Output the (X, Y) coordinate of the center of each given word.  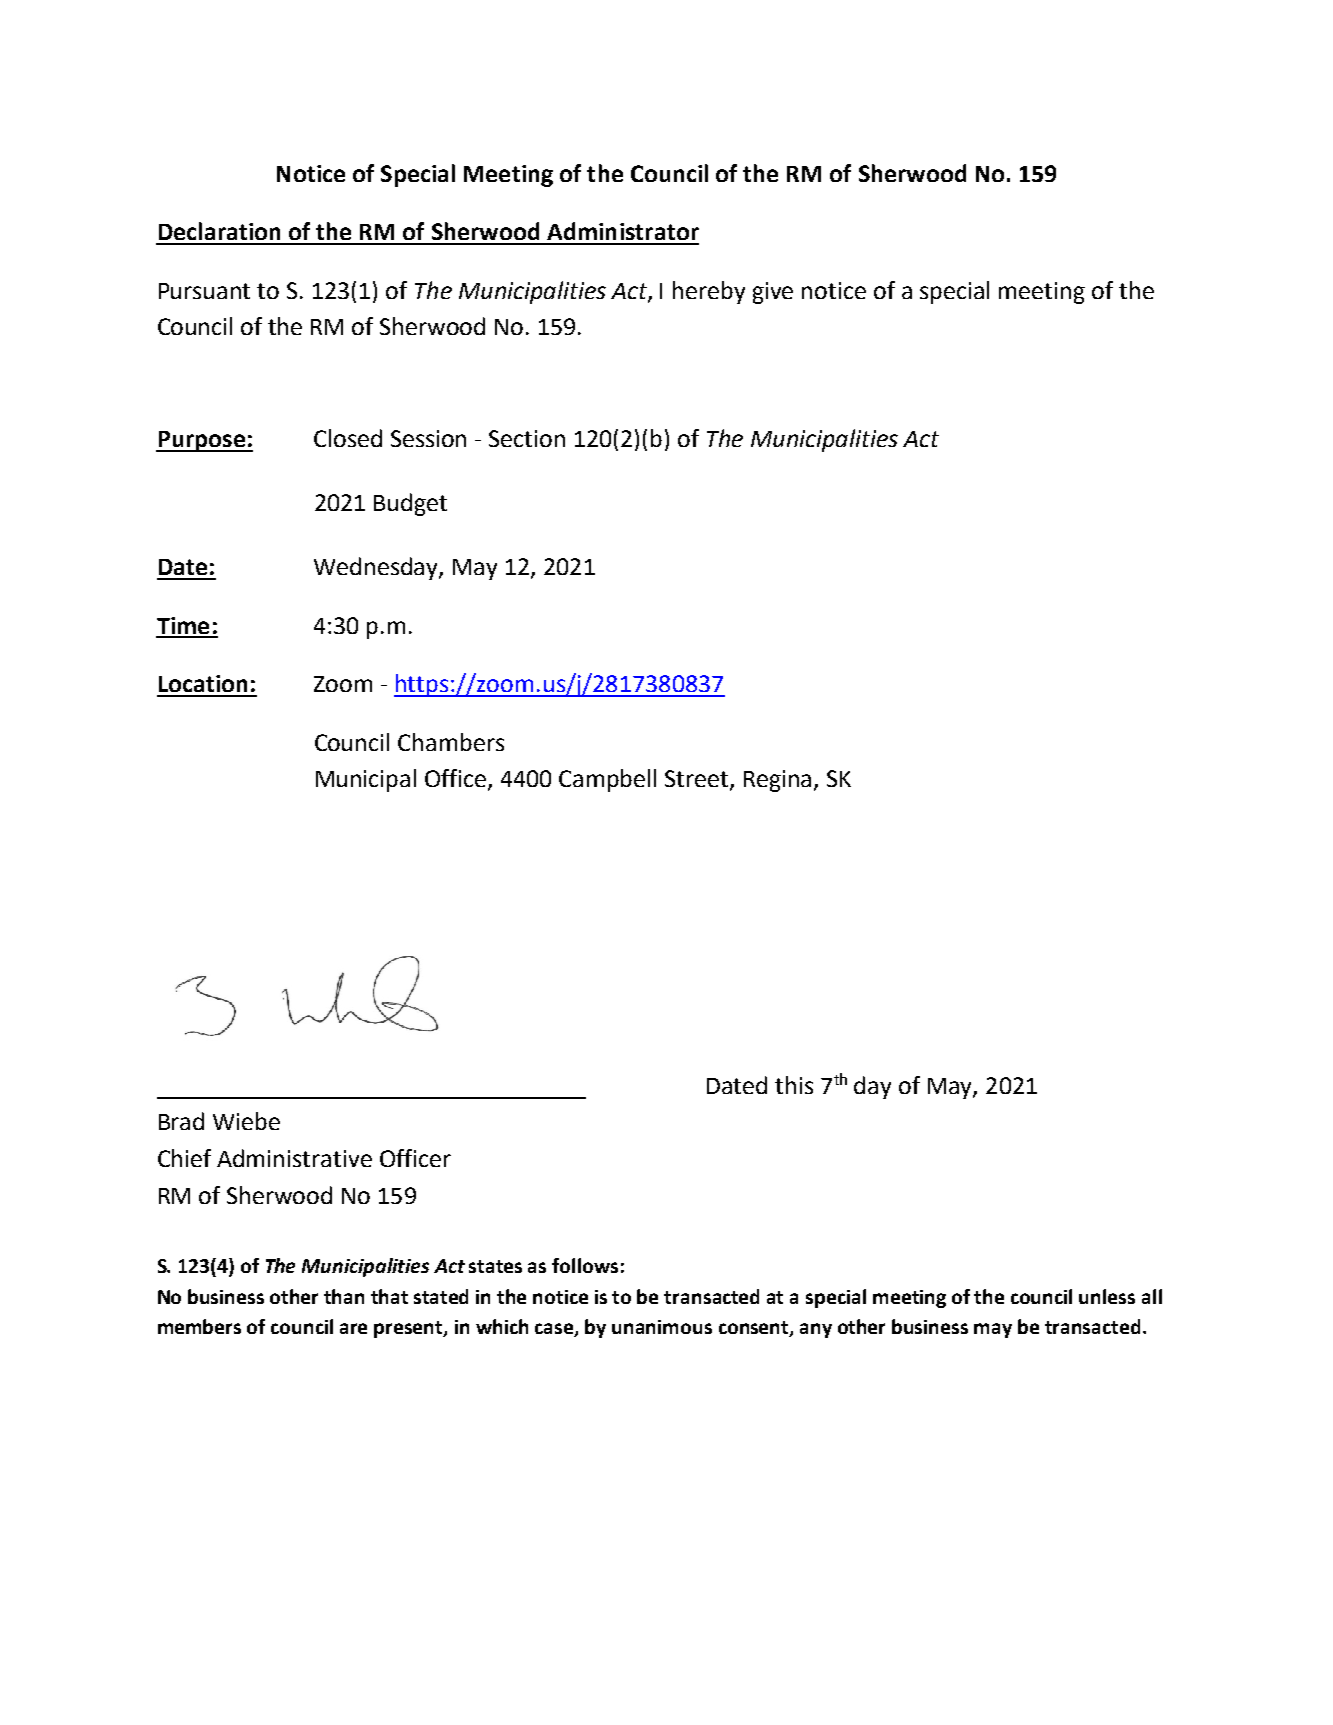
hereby (709, 292)
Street (698, 780)
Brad (181, 1121)
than (344, 1296)
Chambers (451, 742)
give (773, 293)
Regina (777, 781)
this (794, 1085)
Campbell (607, 780)
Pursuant (204, 291)
